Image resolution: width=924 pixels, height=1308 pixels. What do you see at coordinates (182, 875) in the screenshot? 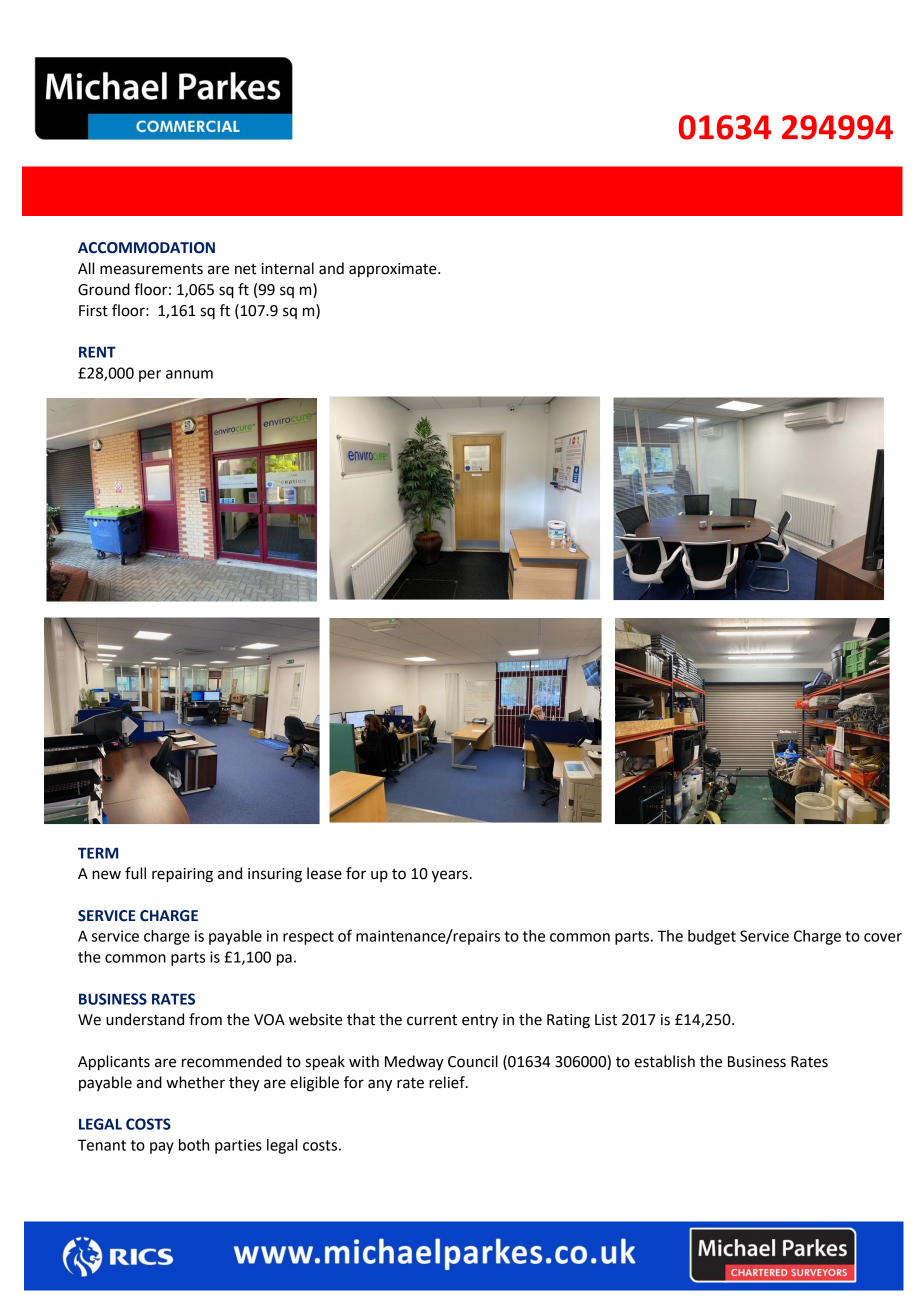
I see `repairing` at bounding box center [182, 875].
